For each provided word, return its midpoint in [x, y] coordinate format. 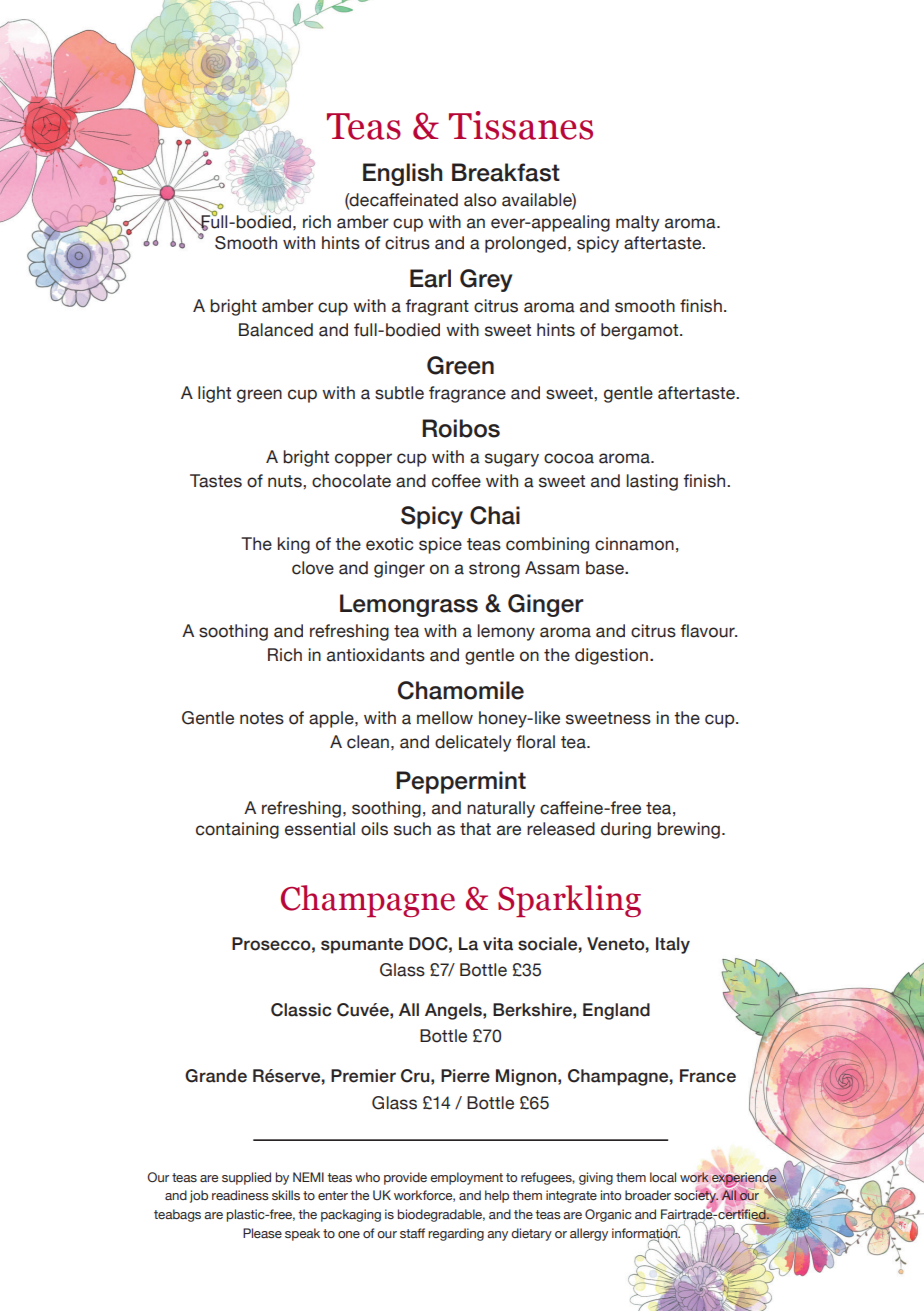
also [480, 200]
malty [638, 223]
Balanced [276, 330]
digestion [611, 656]
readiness [240, 1195]
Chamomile [461, 690]
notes [262, 718]
